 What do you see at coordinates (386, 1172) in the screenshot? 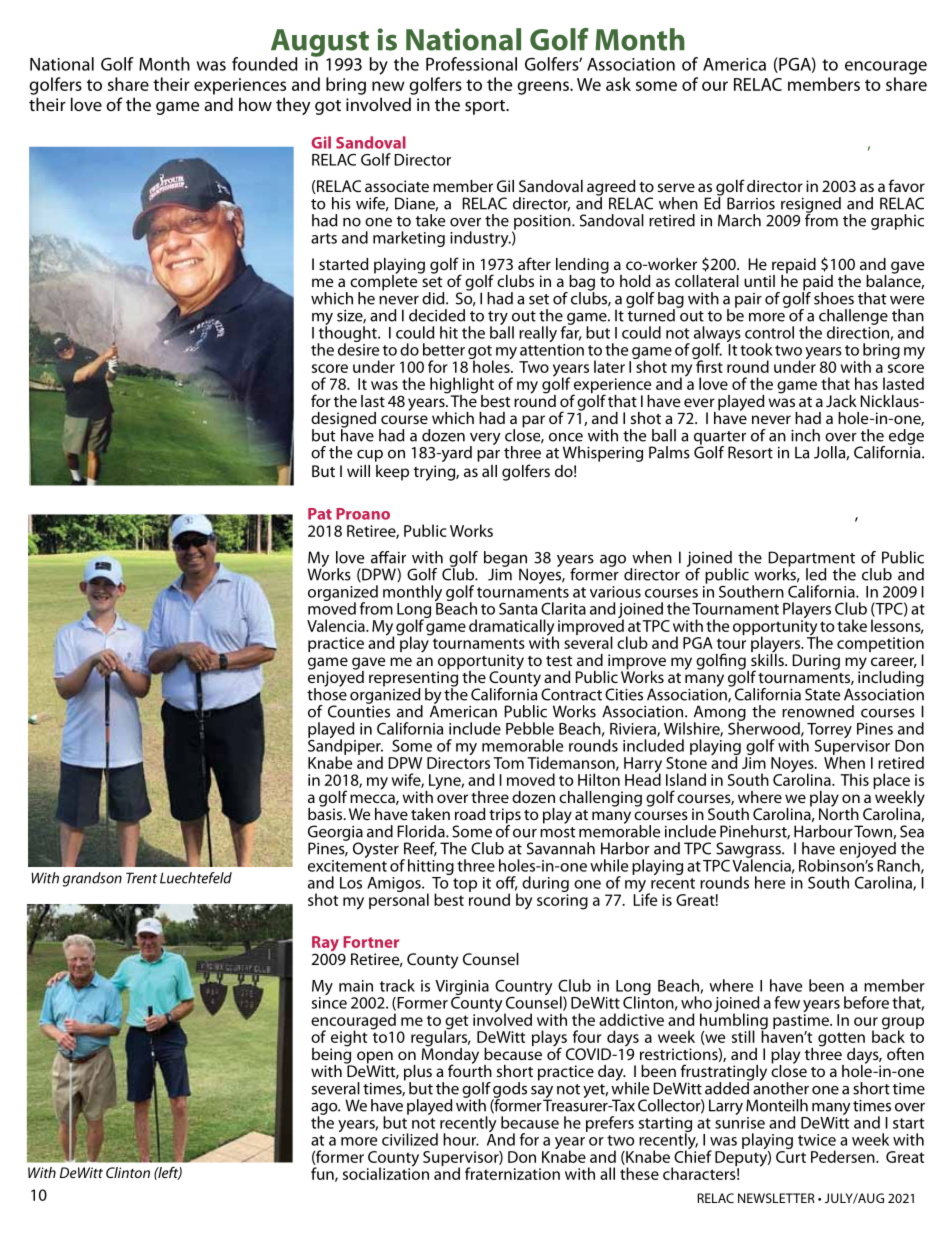
I see `socialization` at bounding box center [386, 1172].
